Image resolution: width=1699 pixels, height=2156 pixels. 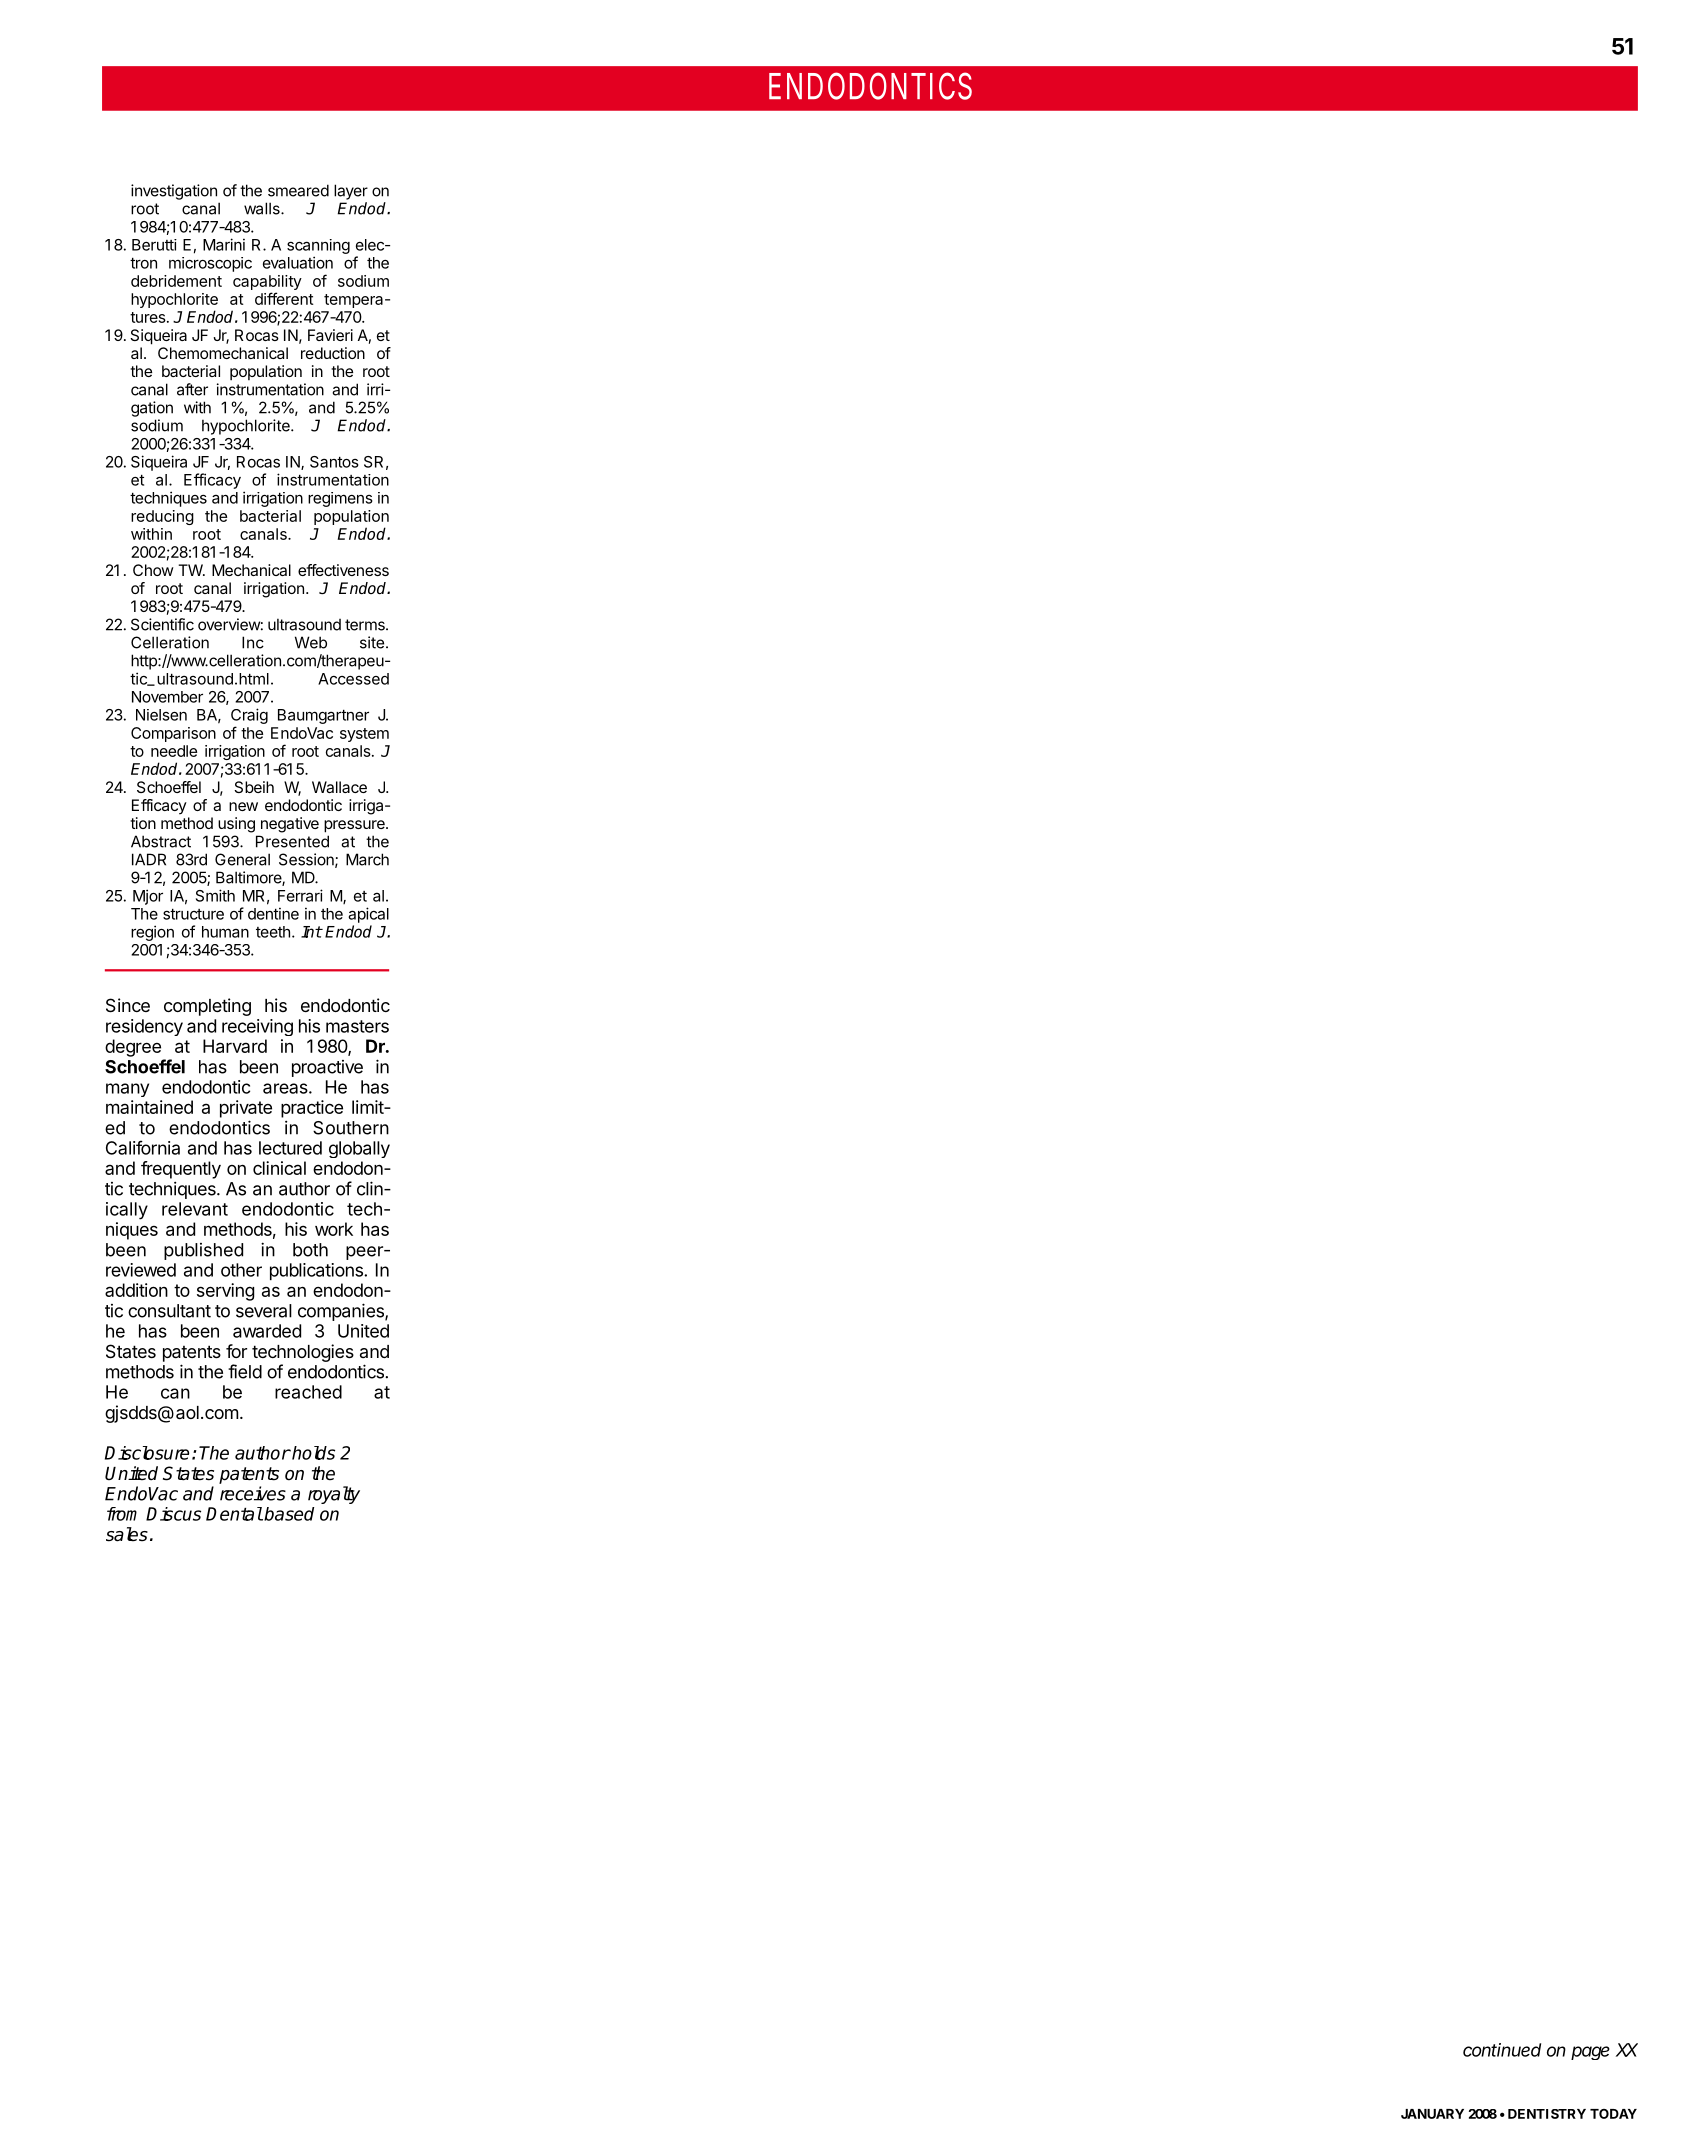 I want to click on March, so click(x=367, y=859).
